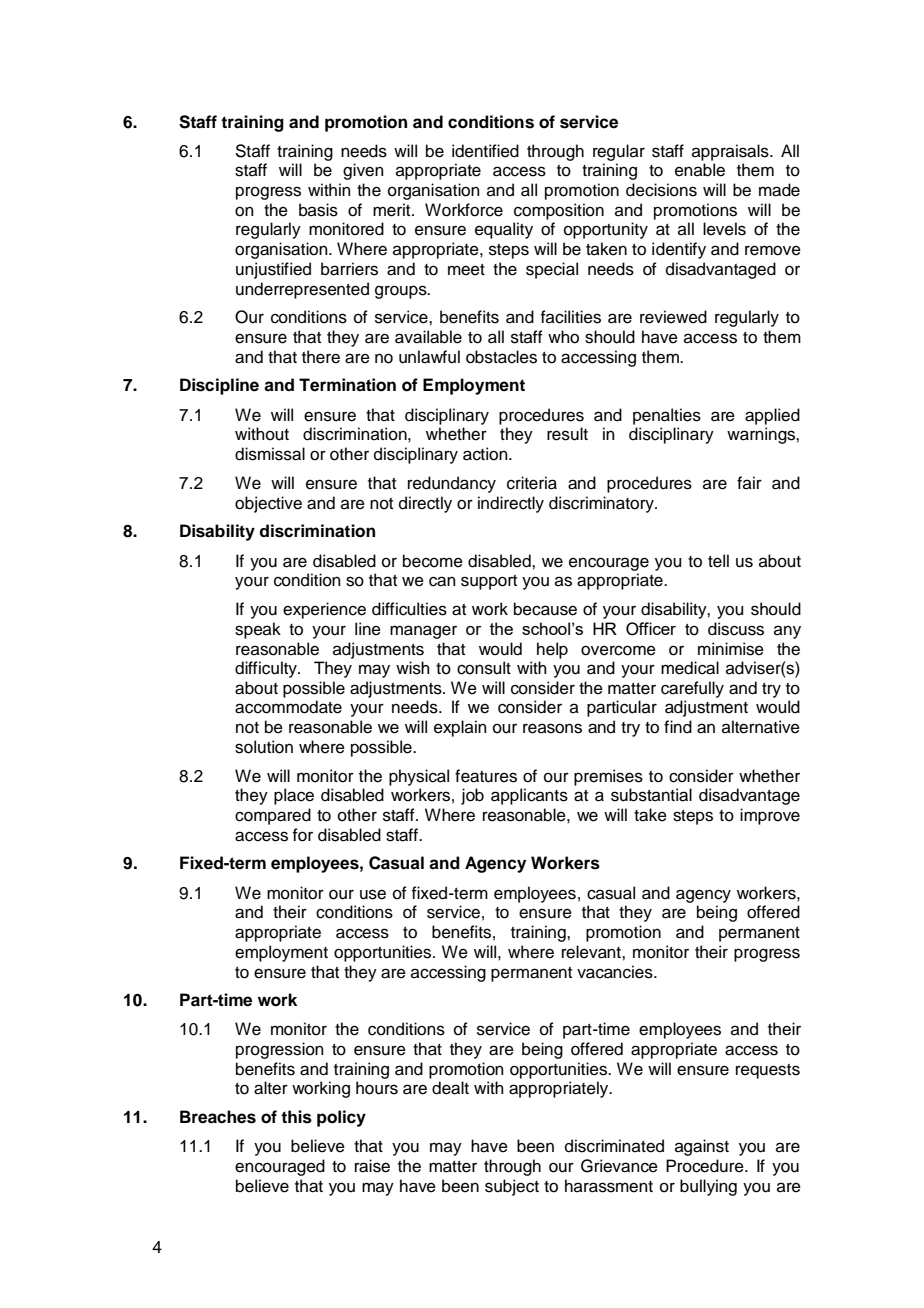 Image resolution: width=924 pixels, height=1308 pixels. Describe the element at coordinates (770, 816) in the document. I see `improve` at that location.
